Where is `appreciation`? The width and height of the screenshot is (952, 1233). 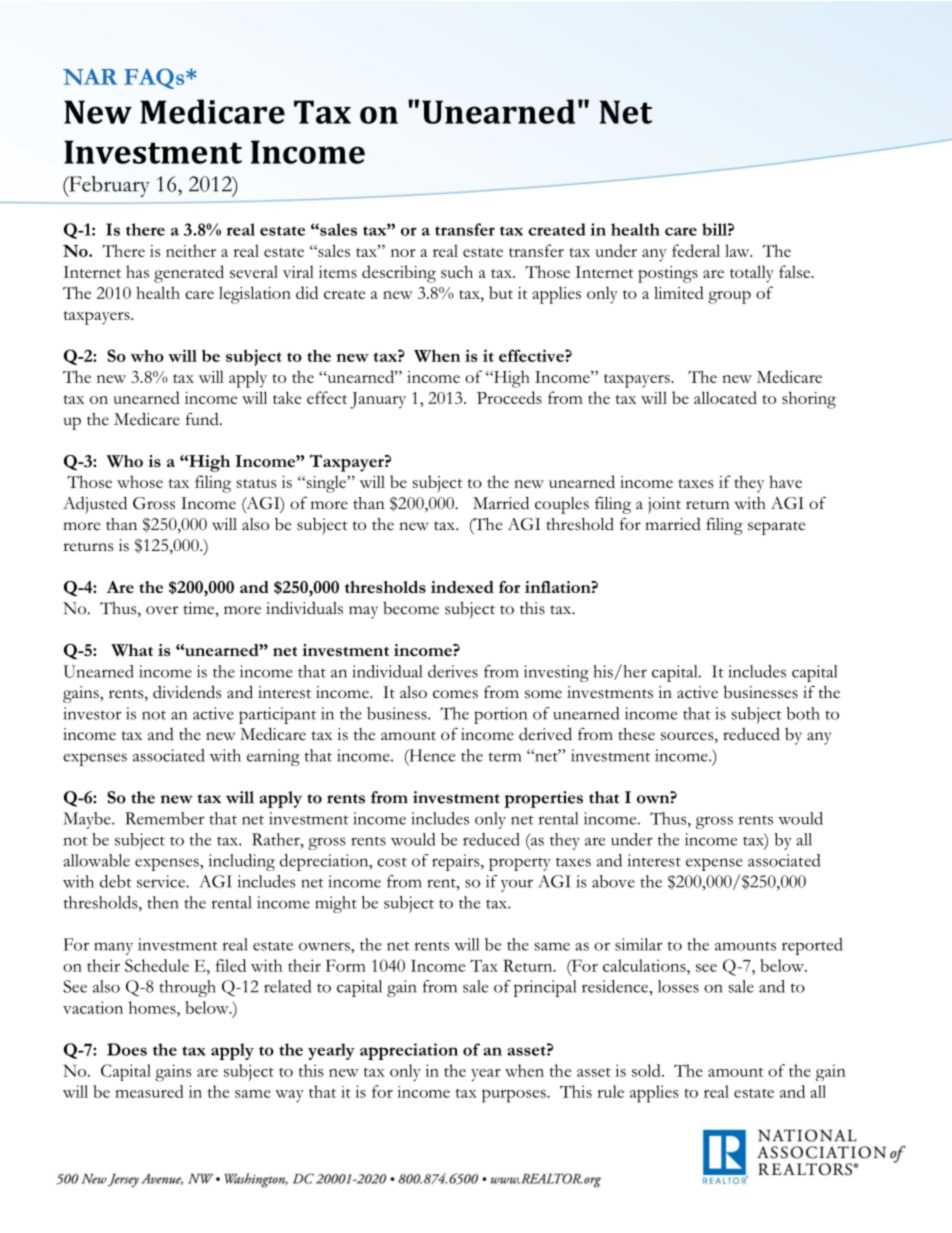 appreciation is located at coordinates (409, 1051).
